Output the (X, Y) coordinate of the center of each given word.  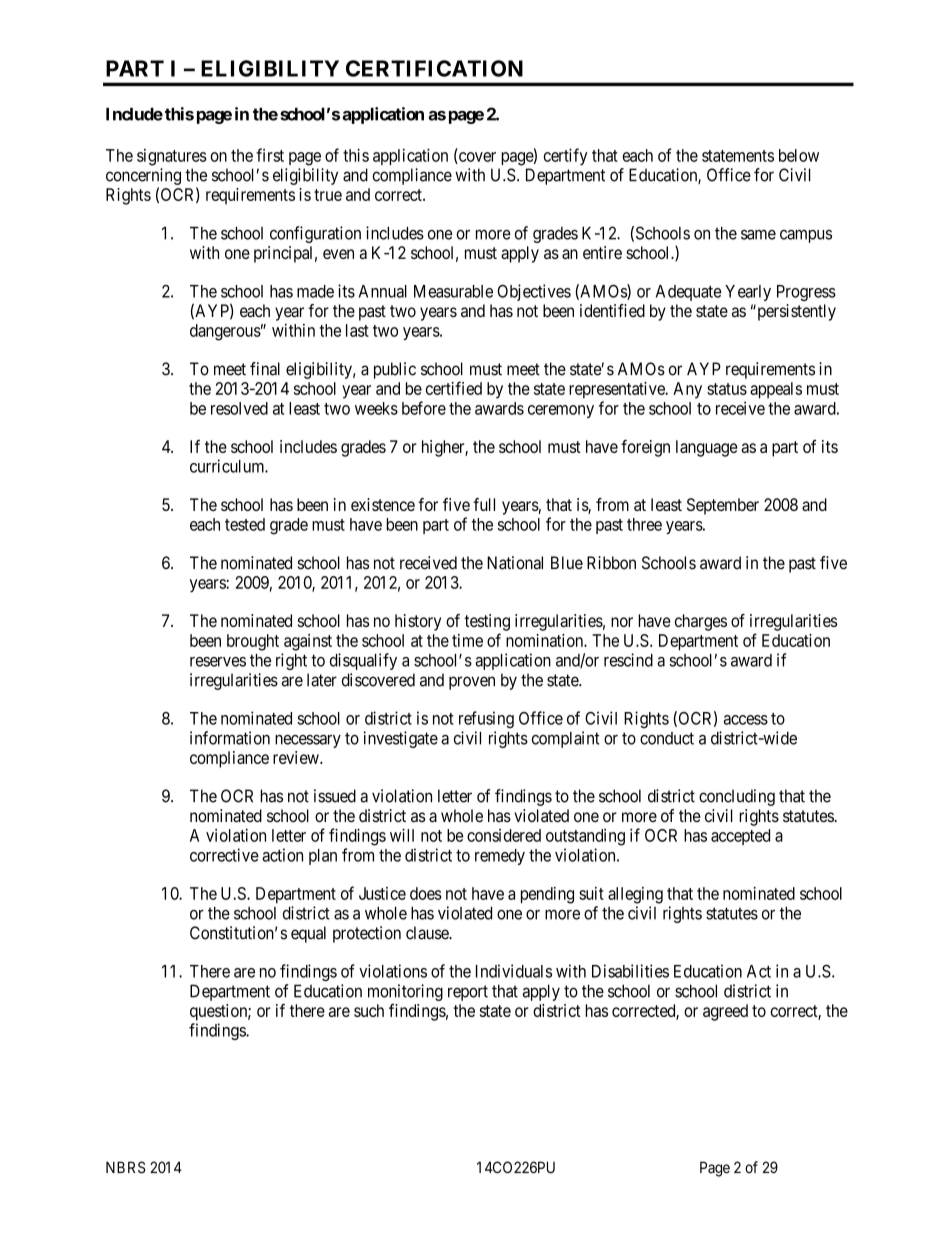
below (799, 155)
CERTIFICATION (434, 68)
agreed (725, 1012)
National (515, 563)
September (723, 506)
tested (245, 524)
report (468, 993)
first (270, 155)
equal (308, 934)
